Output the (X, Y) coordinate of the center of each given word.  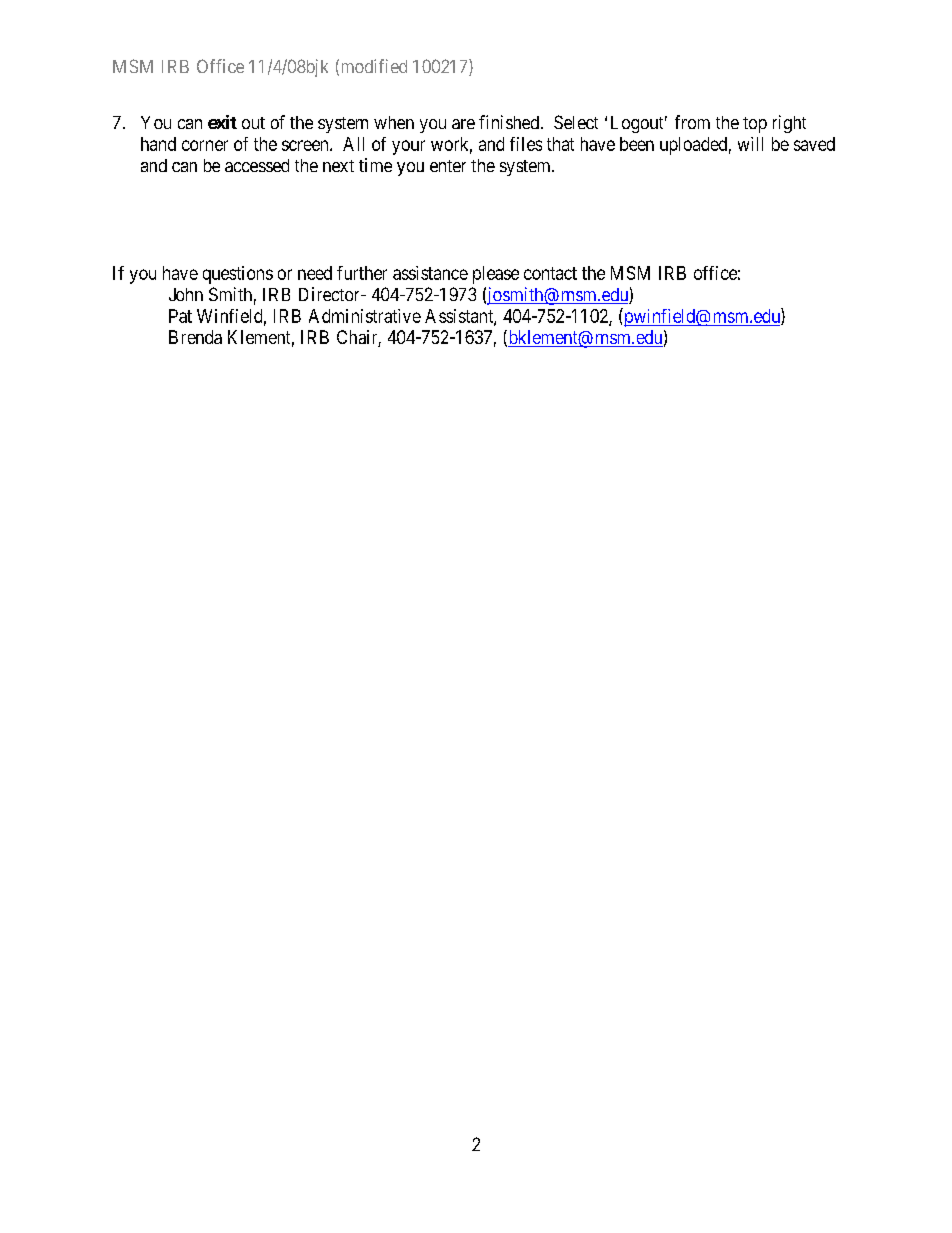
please (496, 275)
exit (222, 122)
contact (550, 273)
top (755, 125)
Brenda (195, 337)
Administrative (365, 316)
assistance (430, 273)
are (463, 124)
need (315, 273)
